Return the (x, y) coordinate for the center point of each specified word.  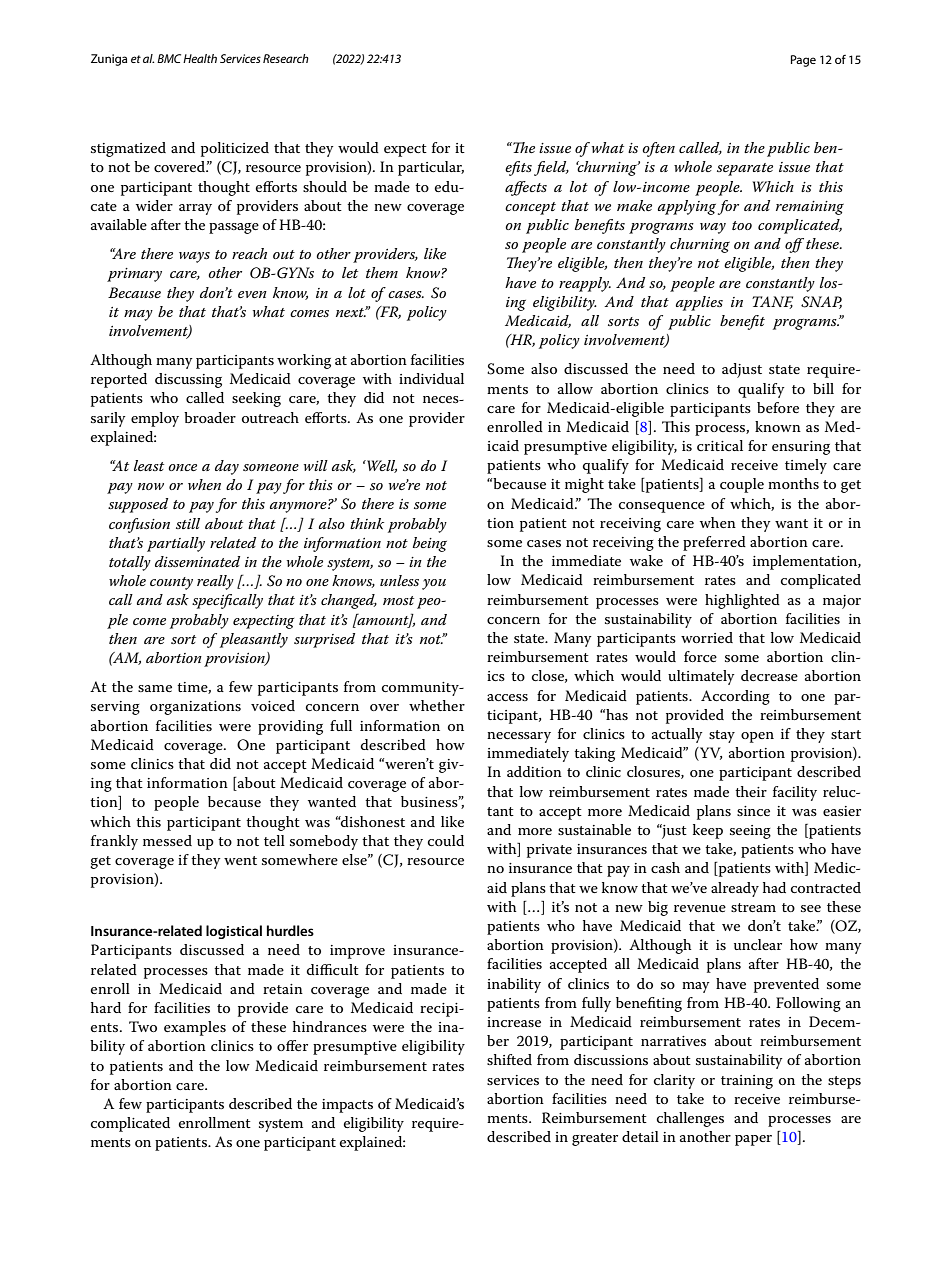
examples (195, 1028)
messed (167, 840)
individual (431, 378)
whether (437, 705)
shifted (509, 1059)
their (751, 791)
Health (200, 58)
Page (803, 61)
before (778, 407)
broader (210, 417)
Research (286, 58)
